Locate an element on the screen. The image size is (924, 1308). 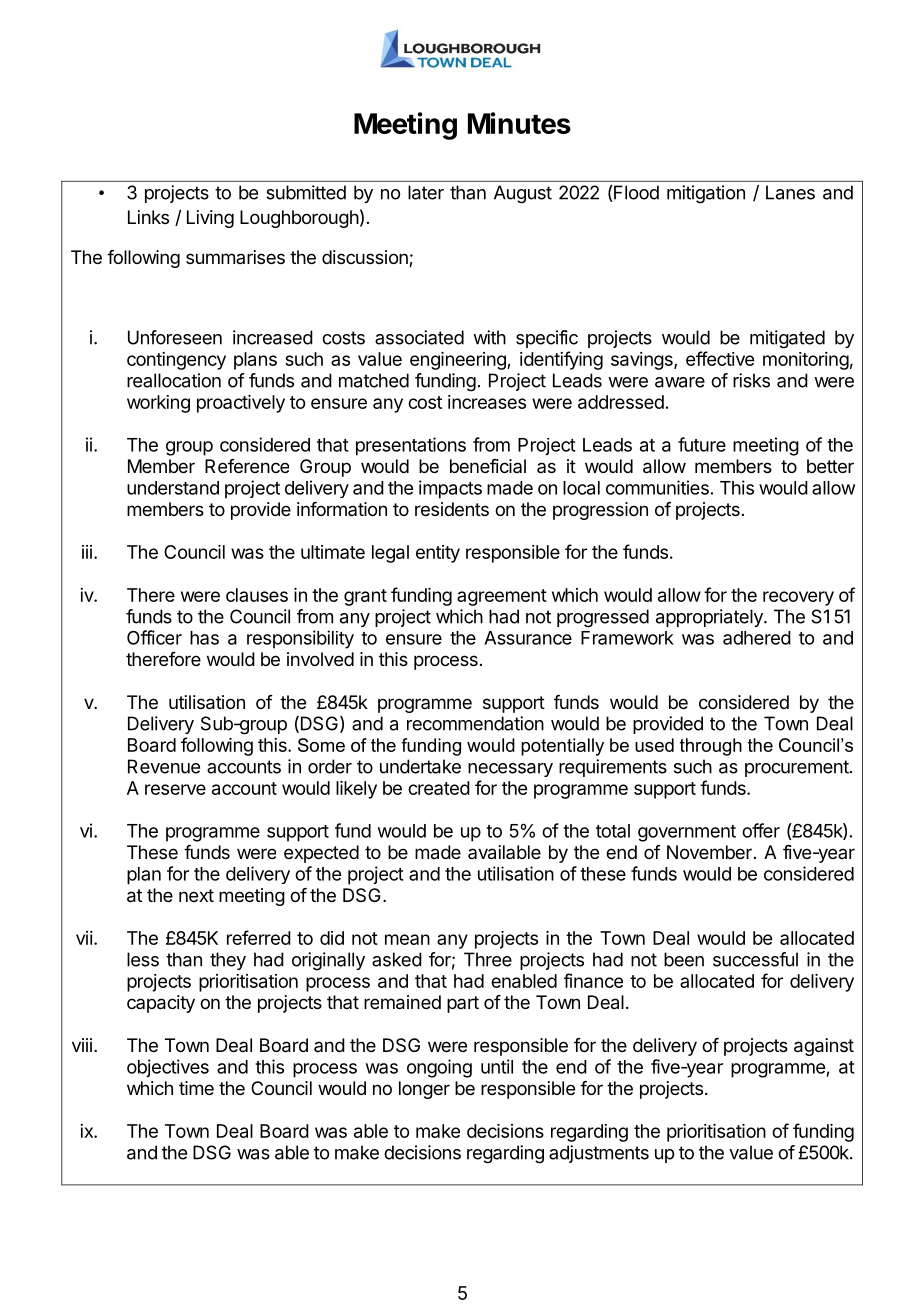
longer is located at coordinates (424, 1090).
